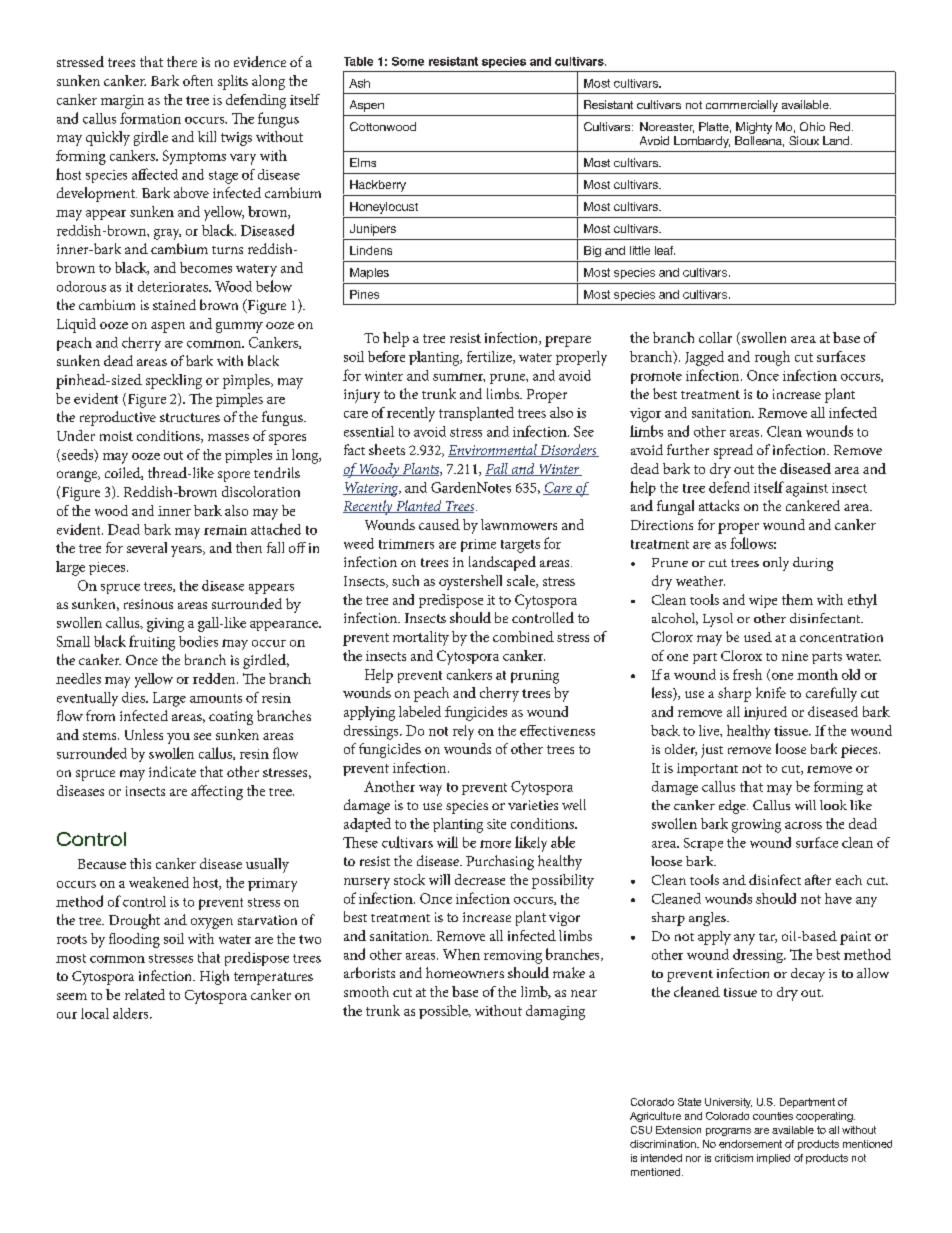  Describe the element at coordinates (493, 450) in the page. I see `Environmental` at that location.
